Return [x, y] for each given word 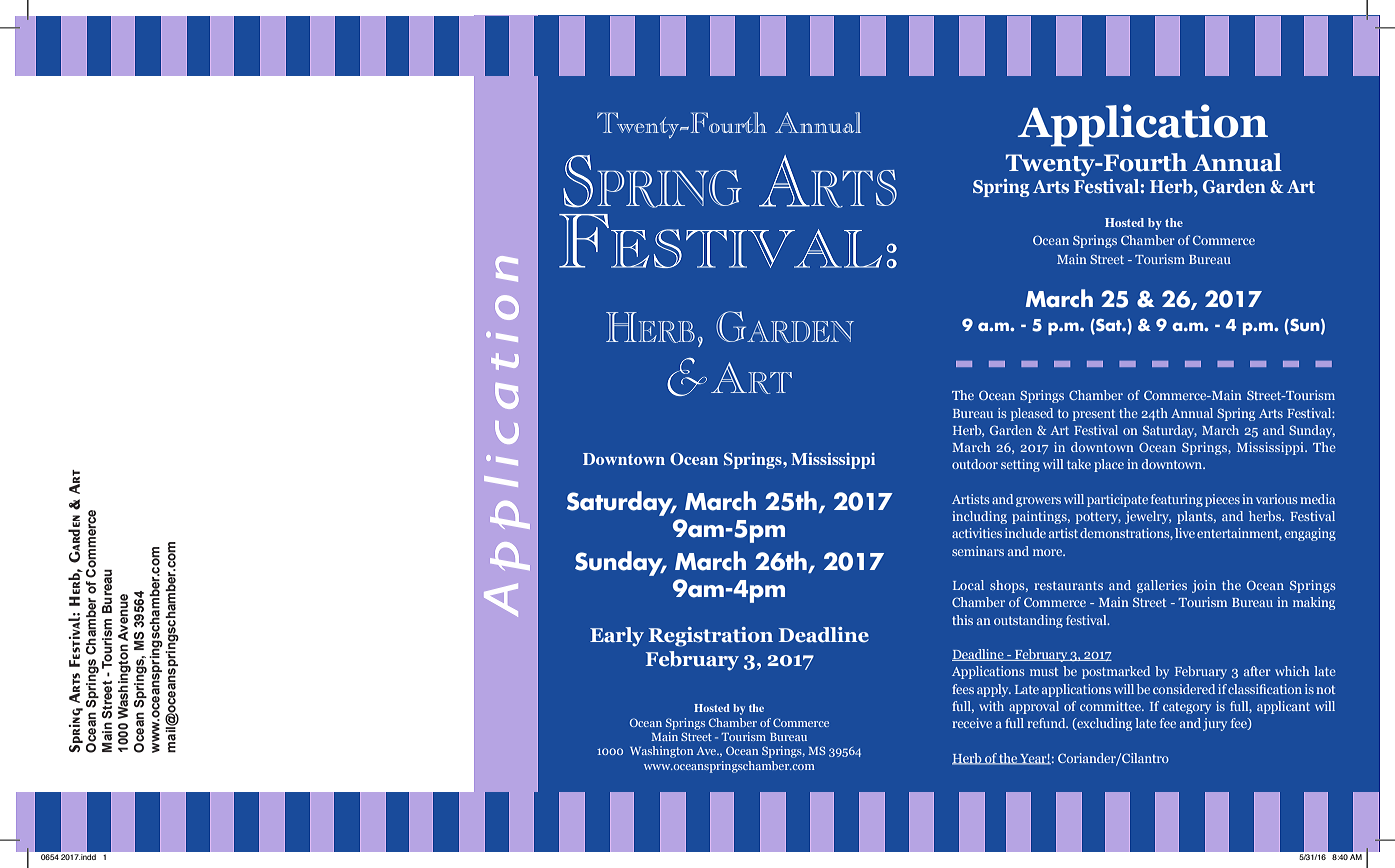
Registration [711, 637]
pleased [1032, 414]
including [979, 517]
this [962, 620]
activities [977, 533]
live [1185, 533]
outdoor [975, 464]
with [991, 706]
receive [972, 723]
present [1094, 415]
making [1314, 603]
